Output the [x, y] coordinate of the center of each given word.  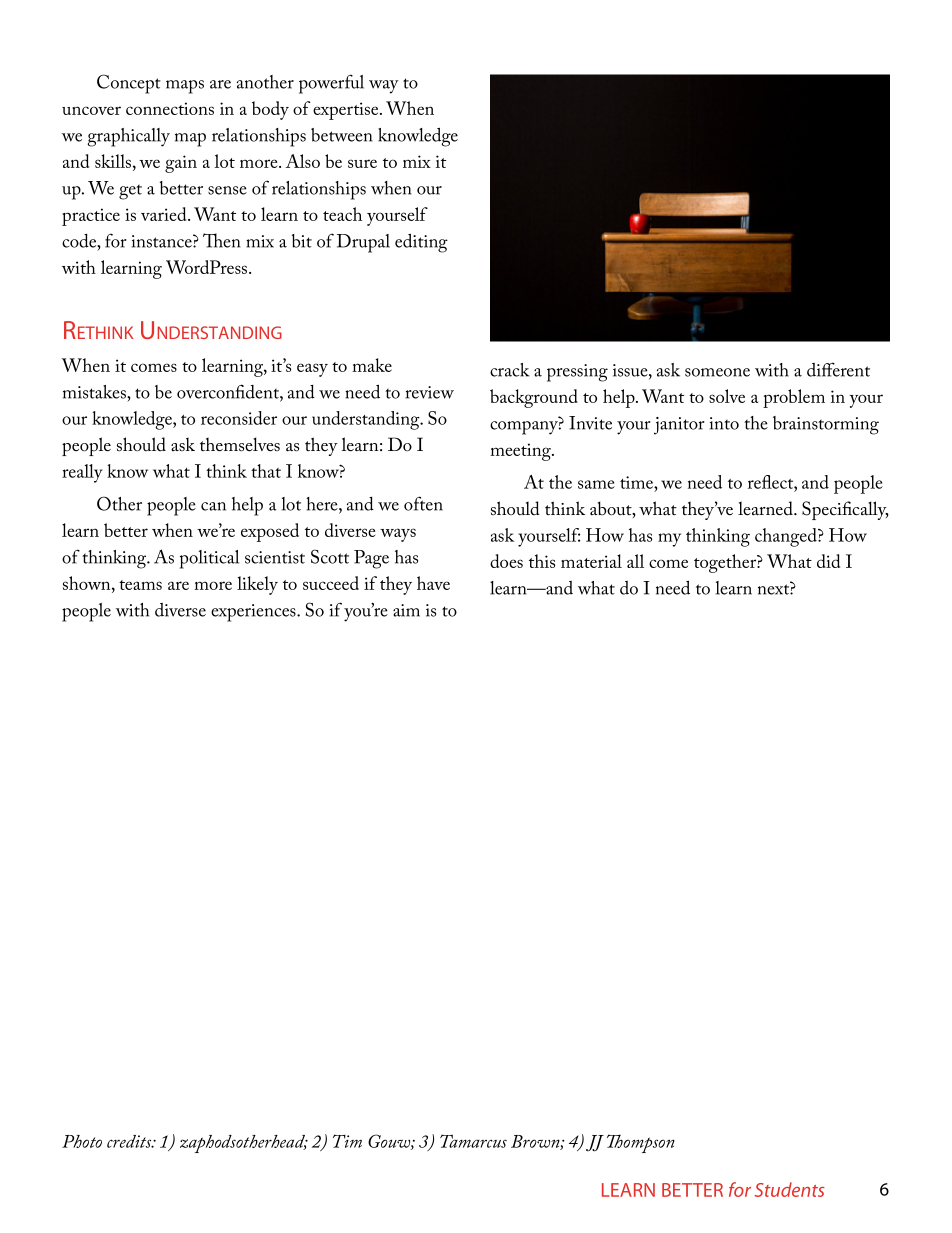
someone [717, 372]
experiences [254, 613]
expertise [347, 111]
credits [130, 1141]
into [724, 423]
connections [170, 108]
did [828, 561]
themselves [240, 444]
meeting [521, 452]
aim [406, 610]
